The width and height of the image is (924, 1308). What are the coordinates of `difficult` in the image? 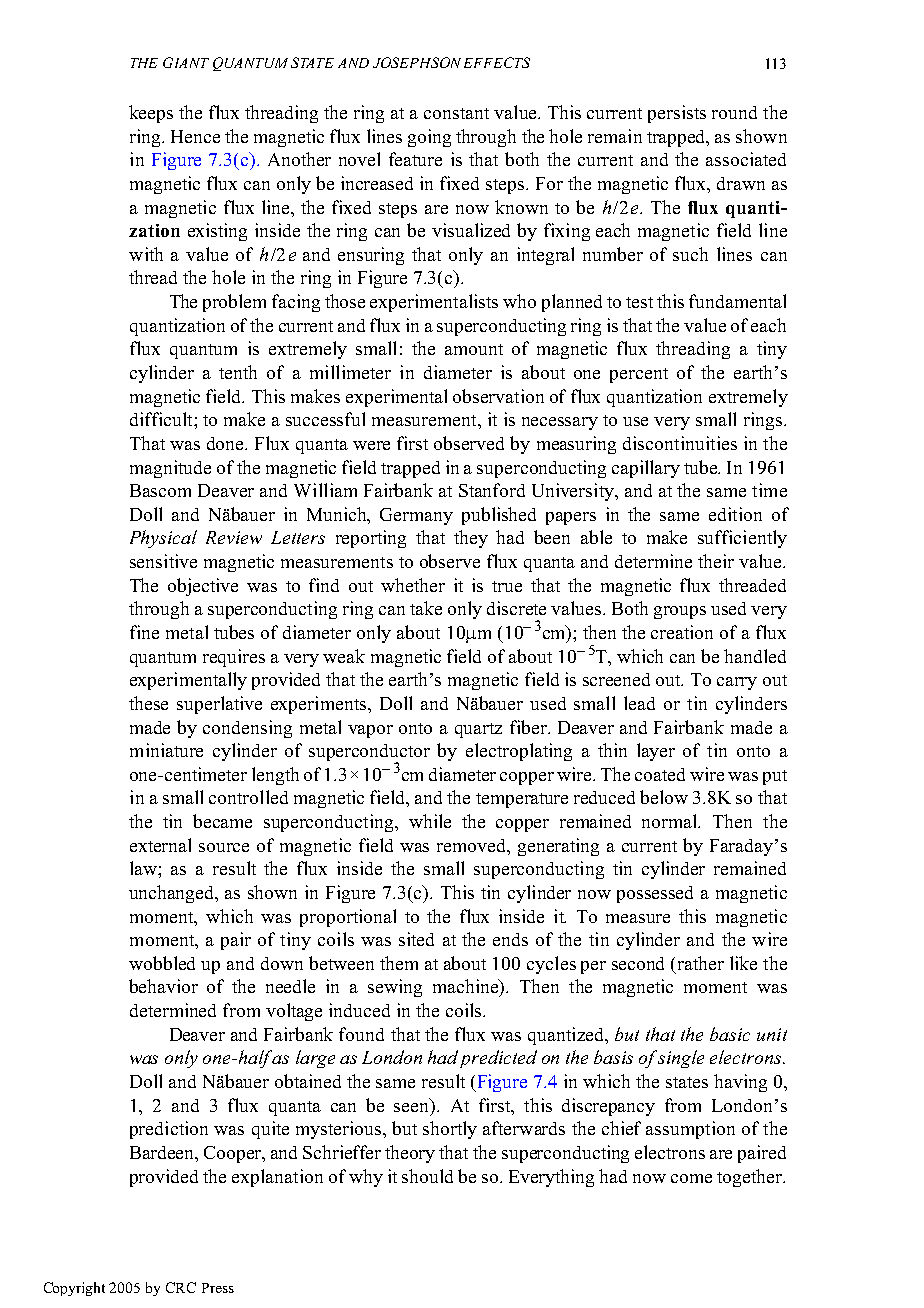 It's located at (162, 419).
